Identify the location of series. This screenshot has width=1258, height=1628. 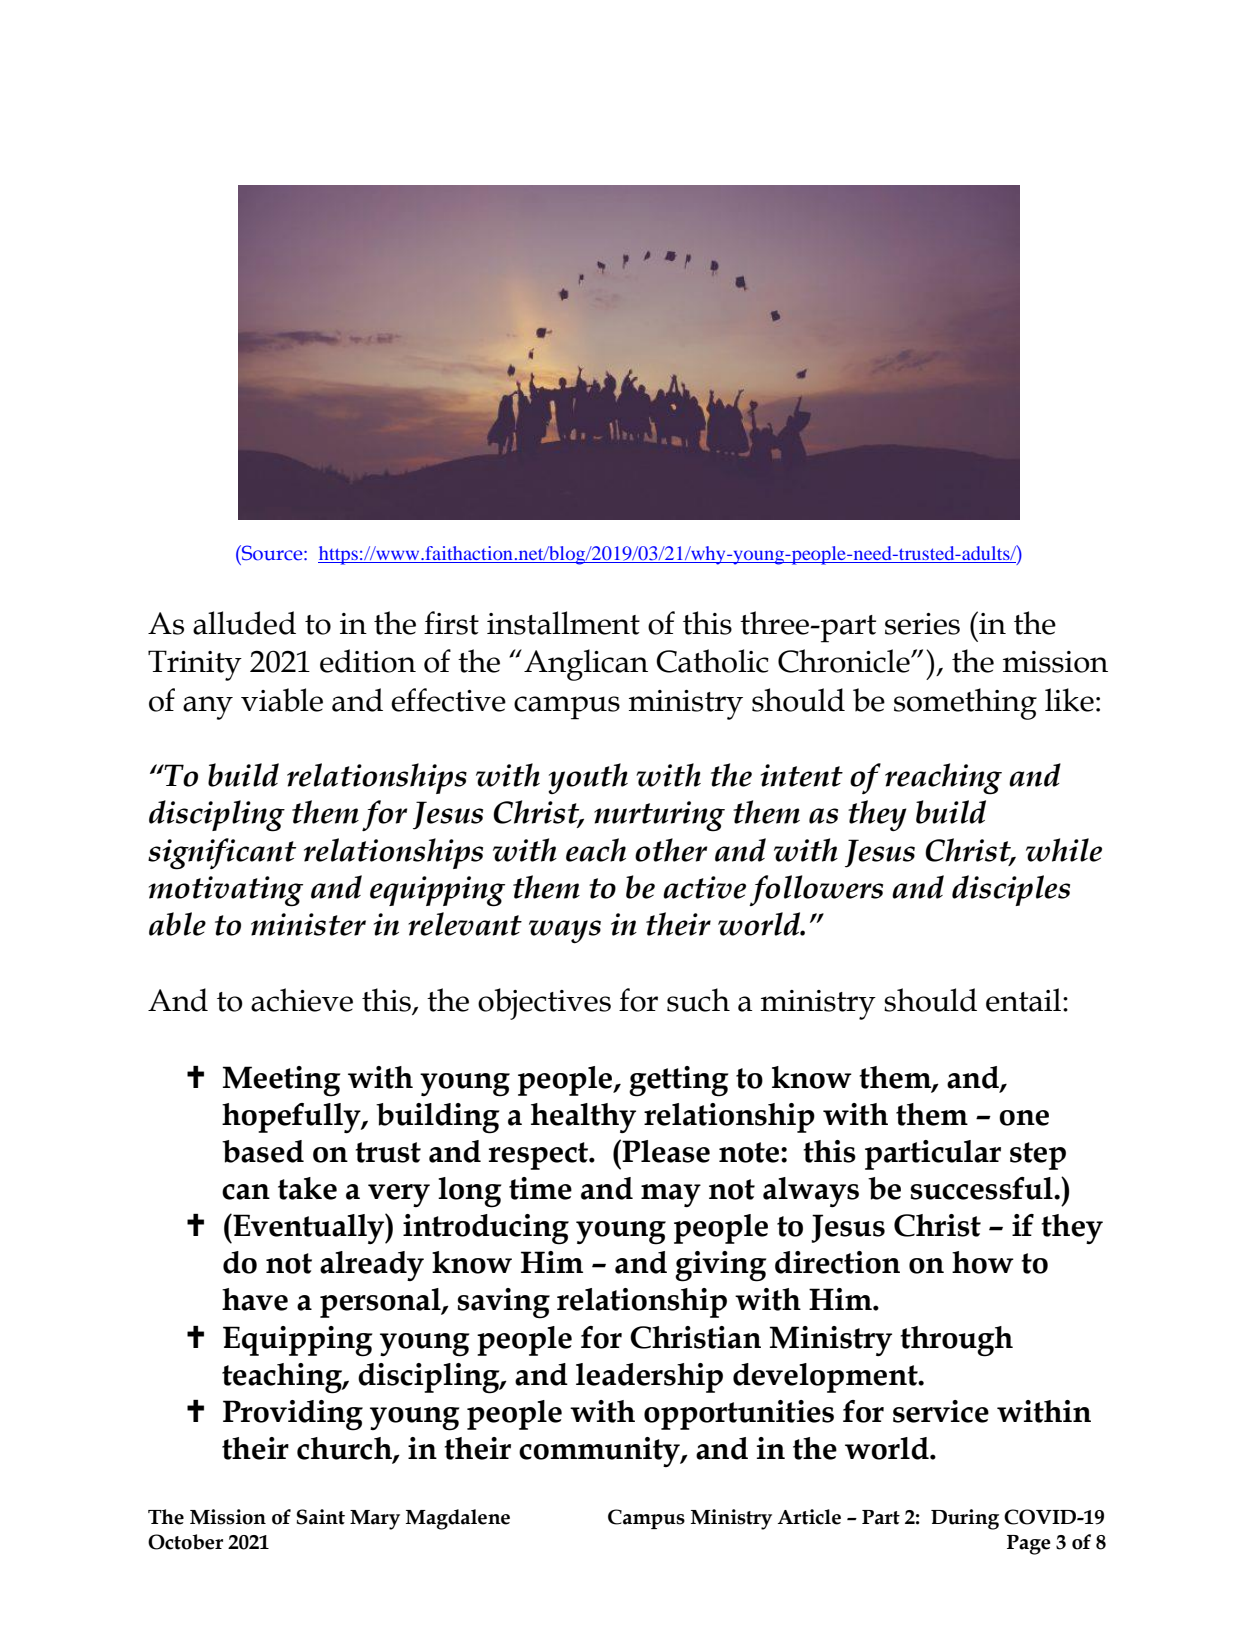
(922, 624).
